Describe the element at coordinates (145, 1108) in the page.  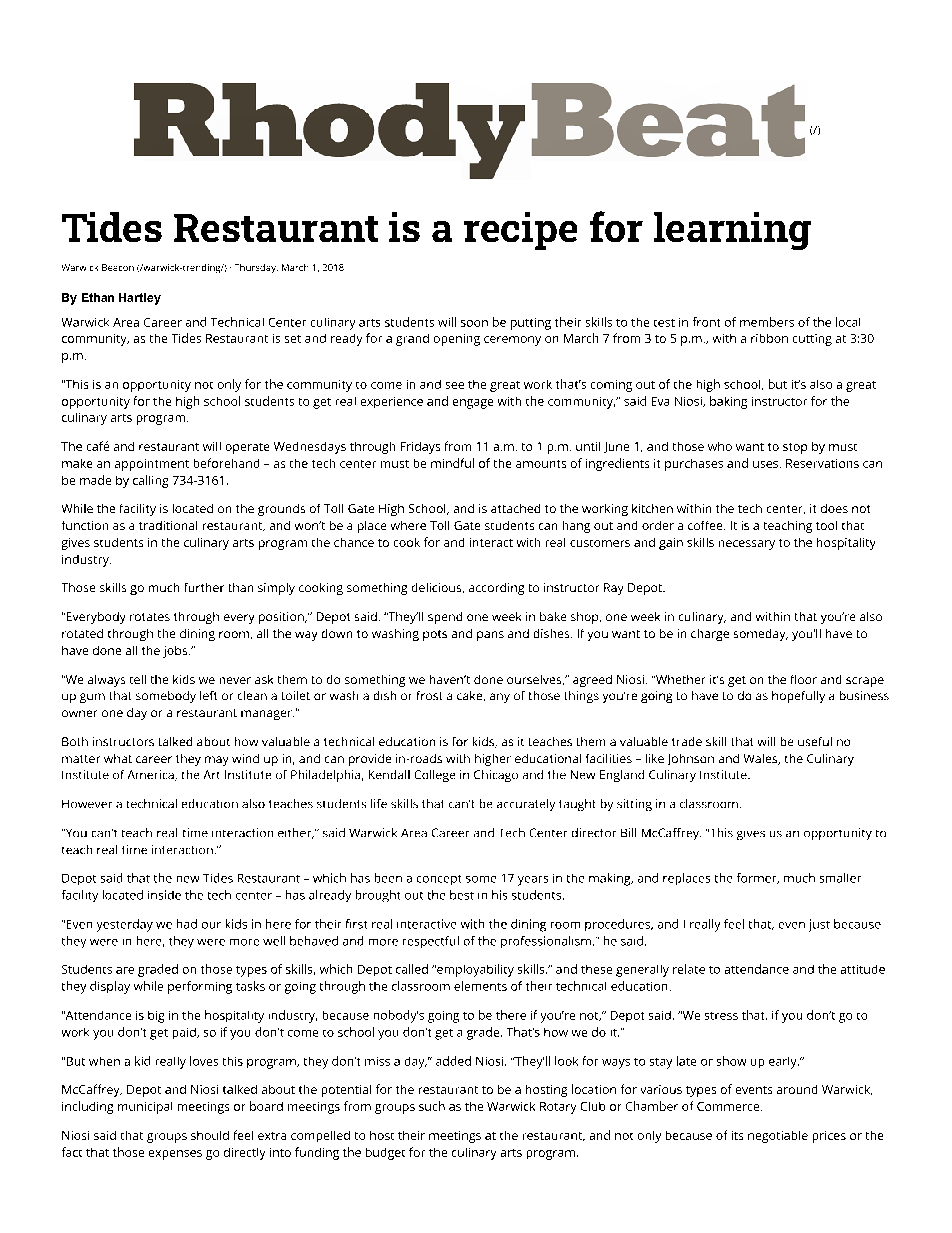
I see `municipal` at that location.
